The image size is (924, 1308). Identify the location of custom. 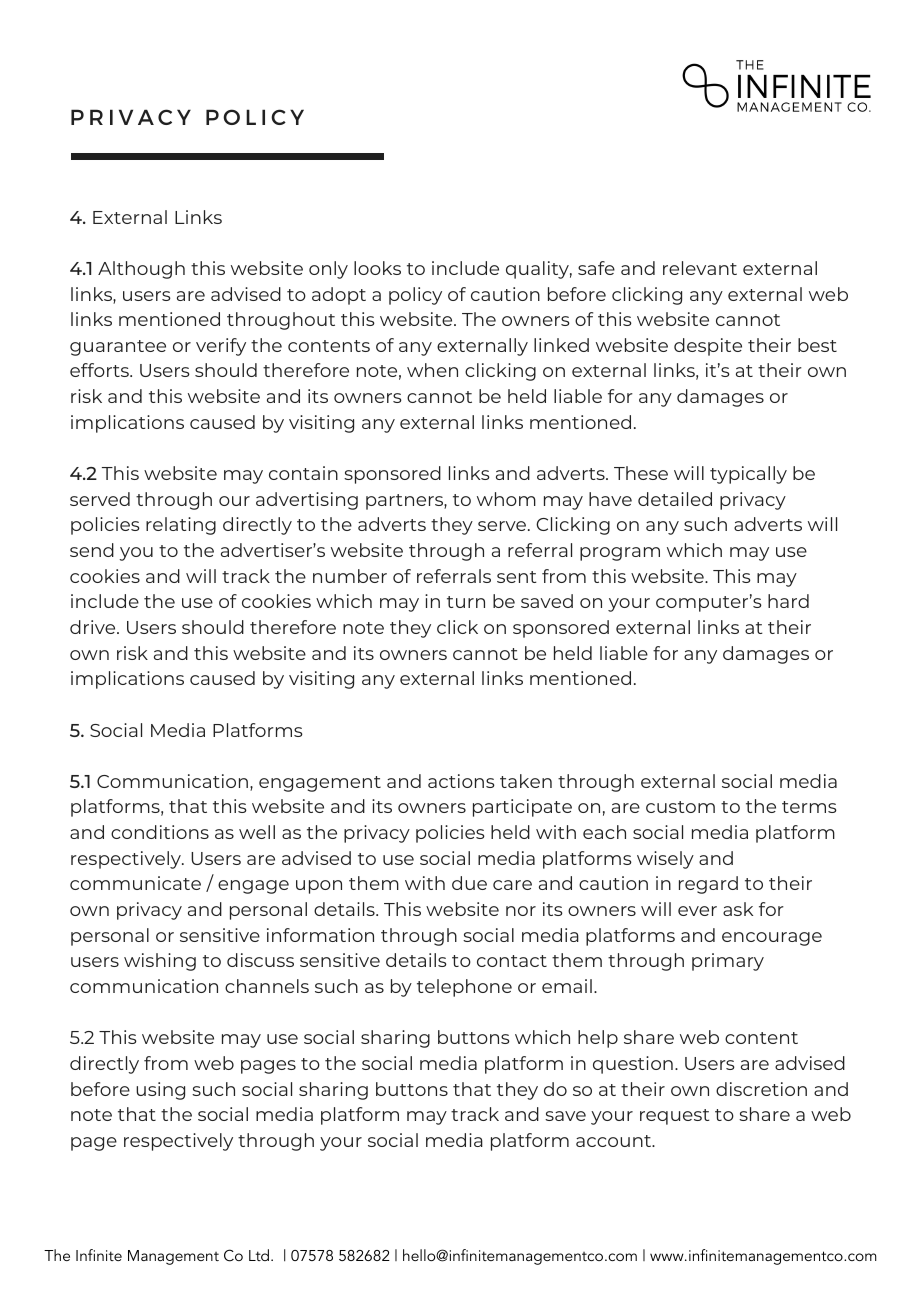
(680, 807).
